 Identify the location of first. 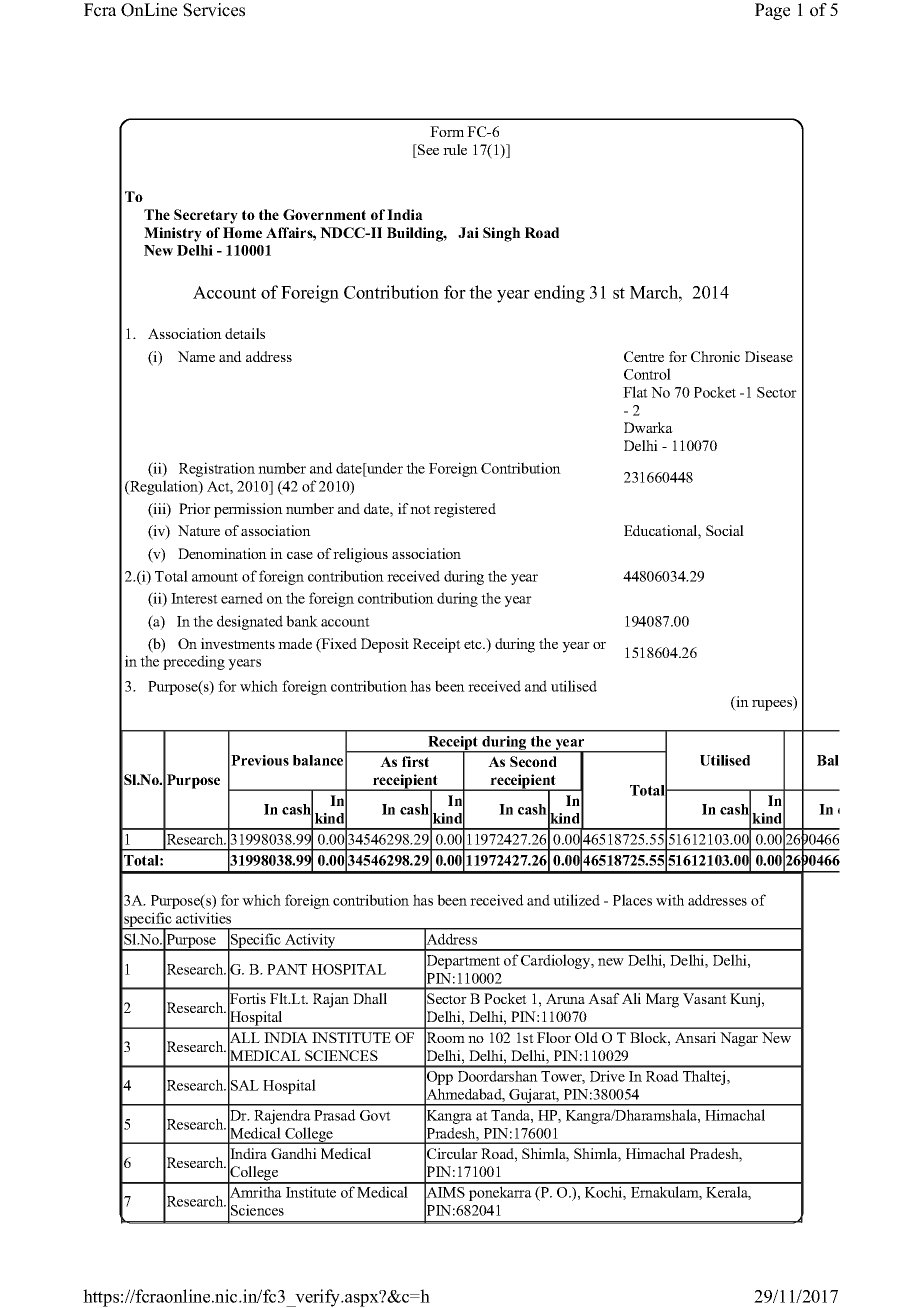
(415, 761).
